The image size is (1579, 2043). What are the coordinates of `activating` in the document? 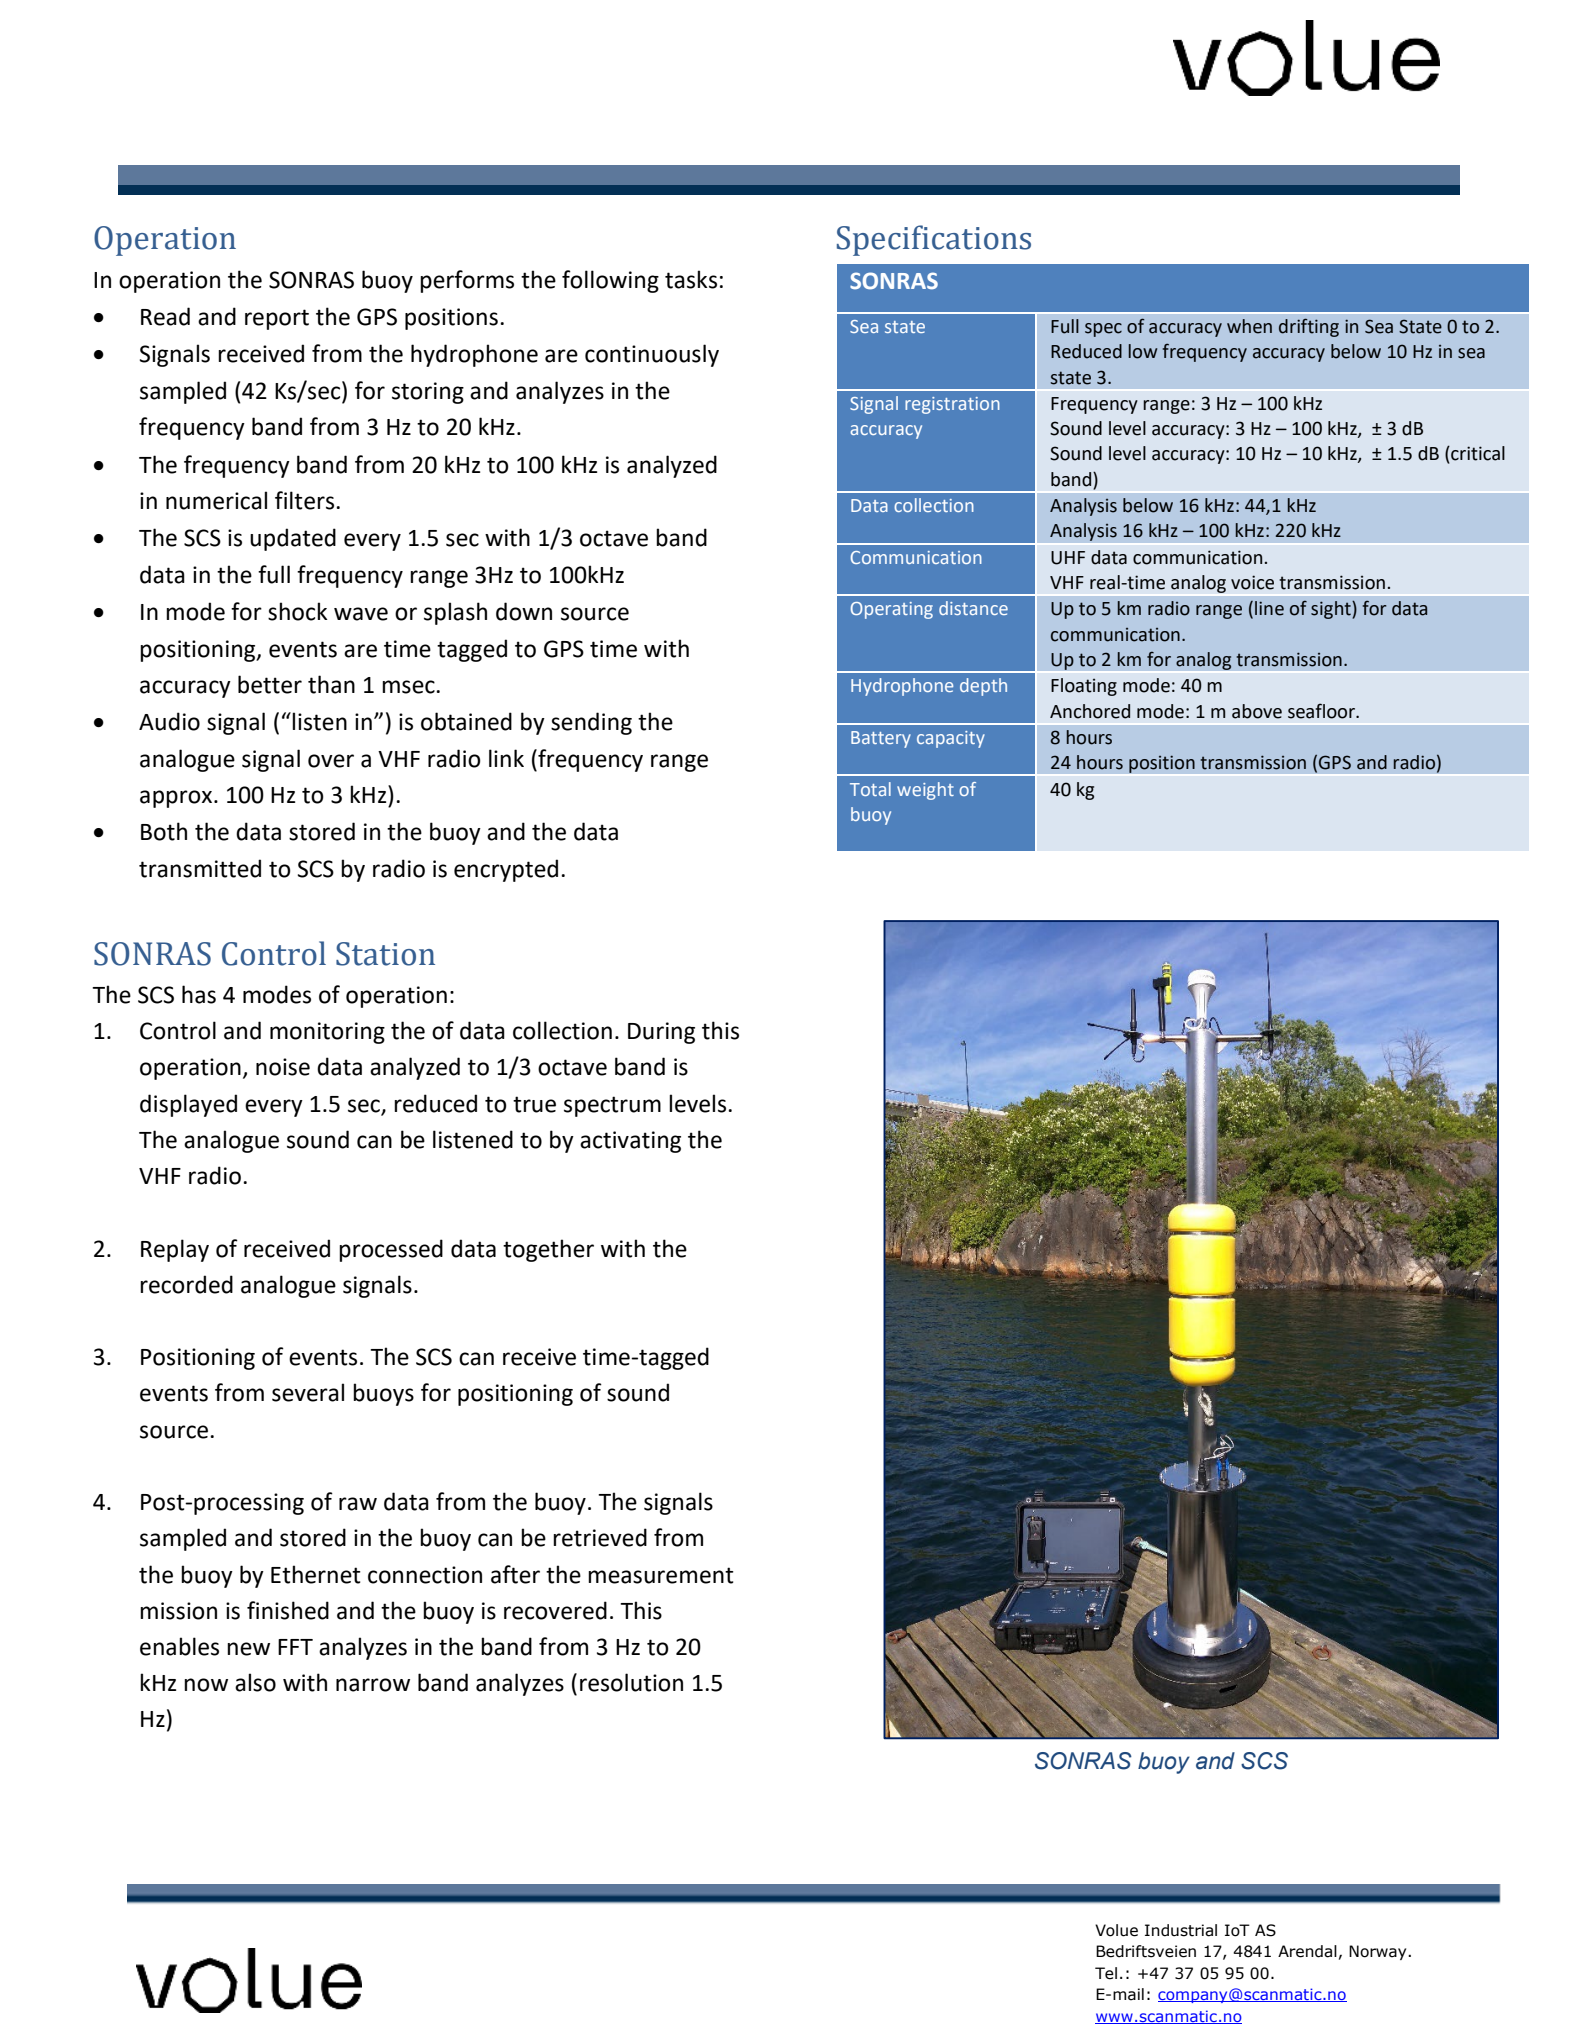 It's located at (630, 1142).
